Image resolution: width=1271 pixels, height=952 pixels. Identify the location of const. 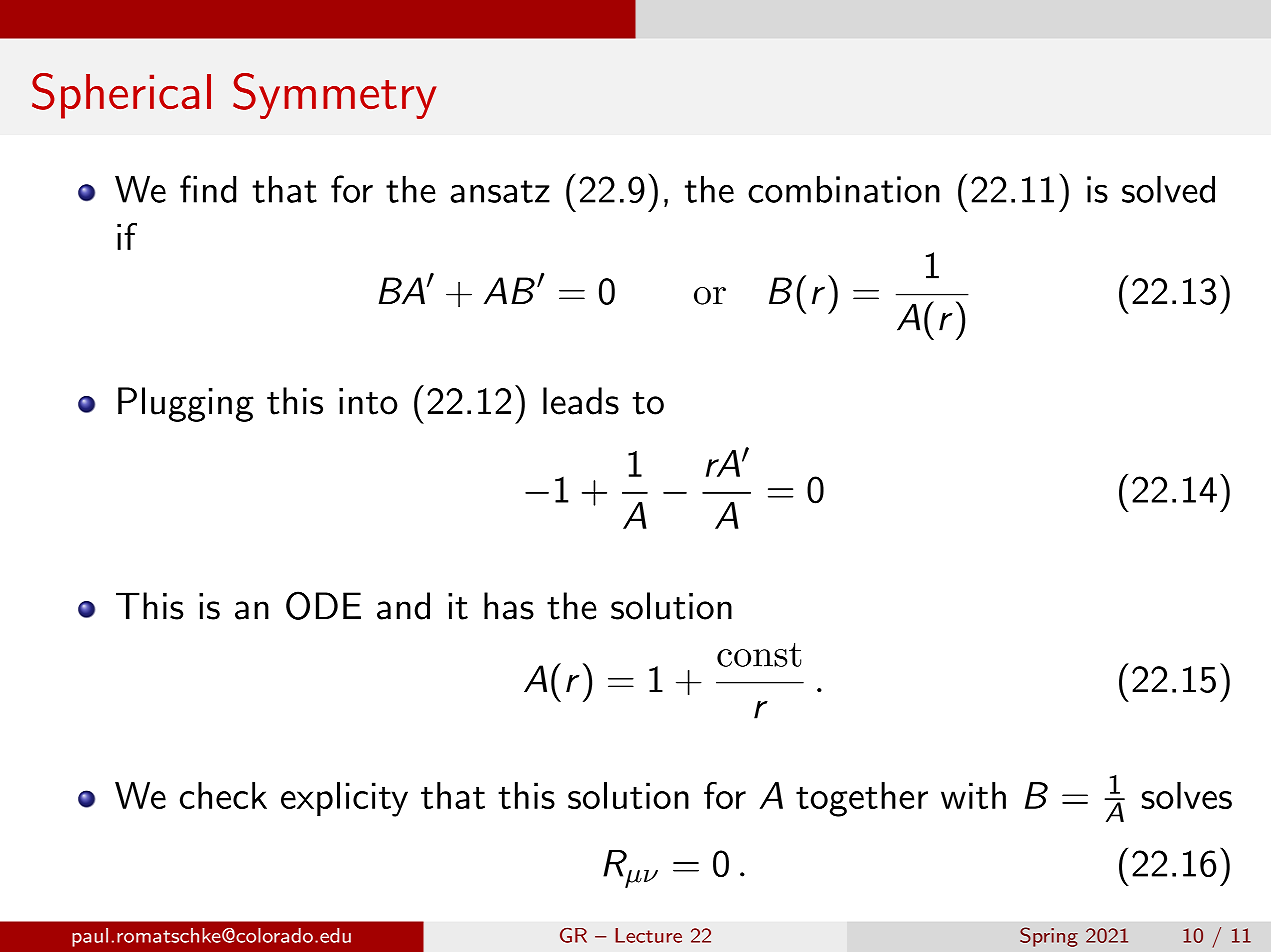
(759, 655).
